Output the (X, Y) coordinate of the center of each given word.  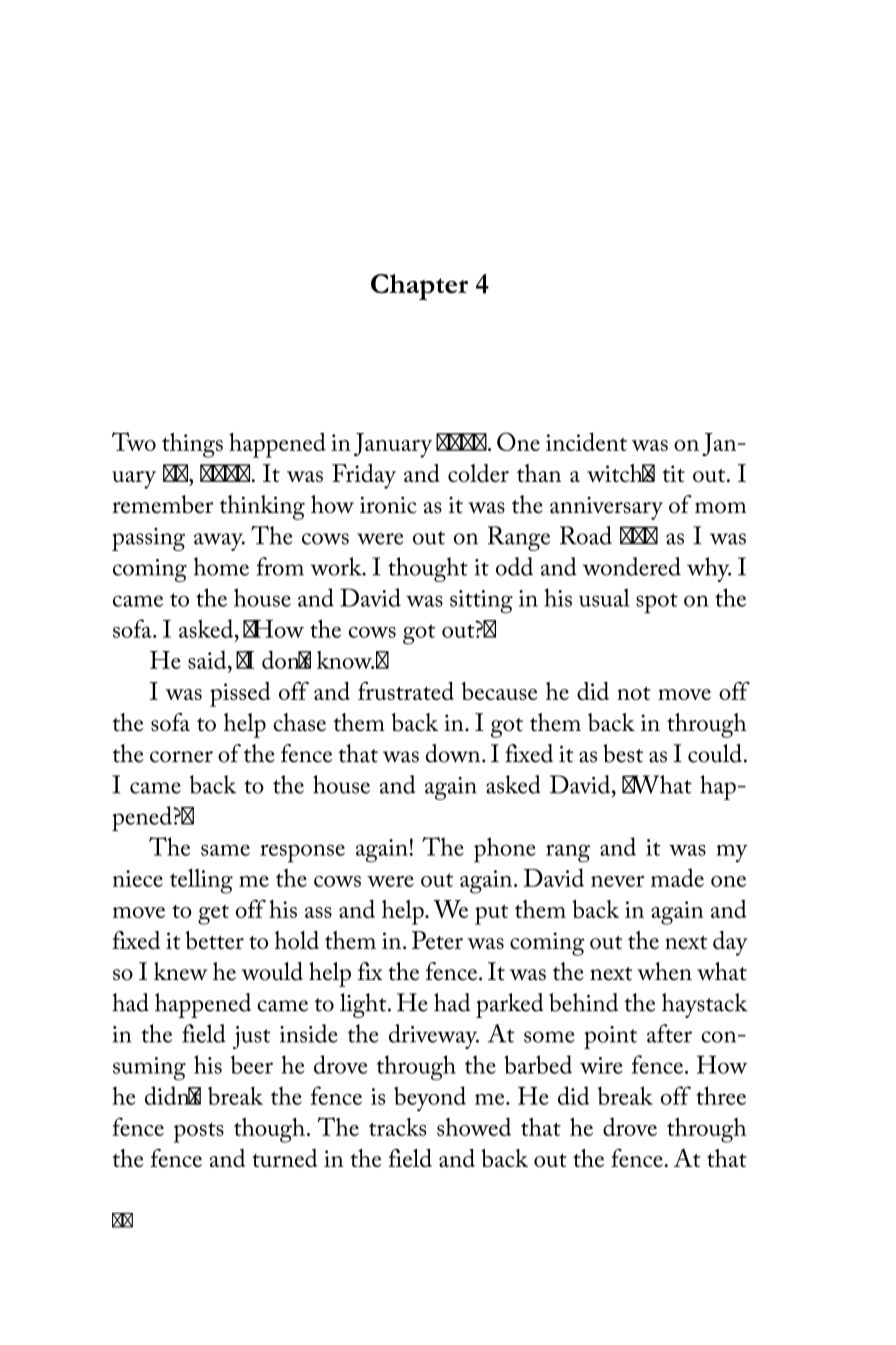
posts (199, 1132)
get (213, 915)
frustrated (406, 691)
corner (181, 757)
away (219, 542)
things (192, 445)
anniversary (606, 508)
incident (586, 441)
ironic (388, 505)
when (664, 971)
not (633, 693)
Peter (437, 940)
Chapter (419, 287)
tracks (398, 1127)
